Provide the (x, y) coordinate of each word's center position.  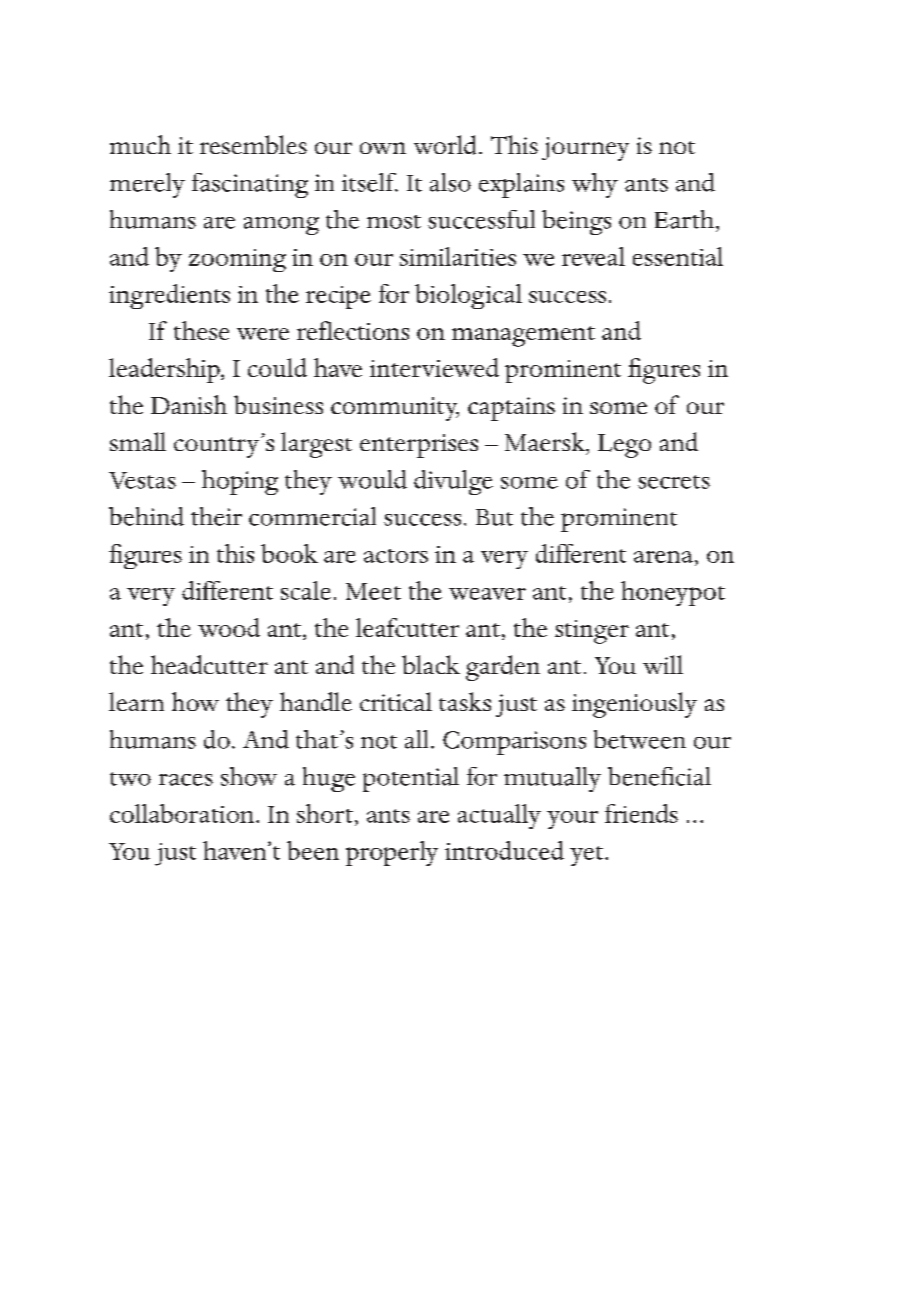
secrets (674, 482)
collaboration (183, 813)
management (523, 336)
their (216, 516)
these (201, 330)
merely (147, 185)
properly (392, 853)
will (663, 664)
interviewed (434, 367)
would (372, 479)
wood (229, 627)
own (383, 148)
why (595, 185)
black (431, 664)
